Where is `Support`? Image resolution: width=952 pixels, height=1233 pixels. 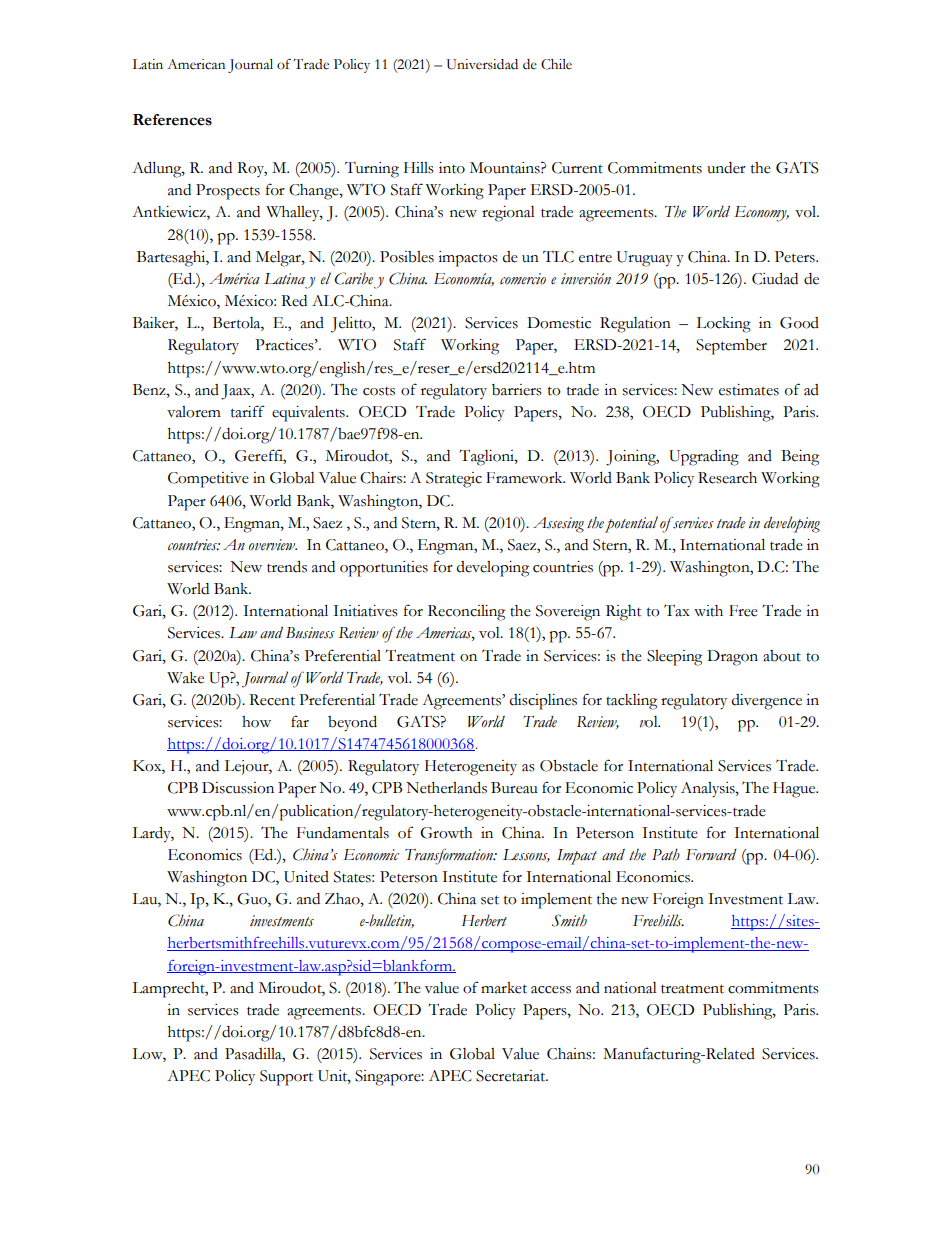 Support is located at coordinates (286, 1078).
